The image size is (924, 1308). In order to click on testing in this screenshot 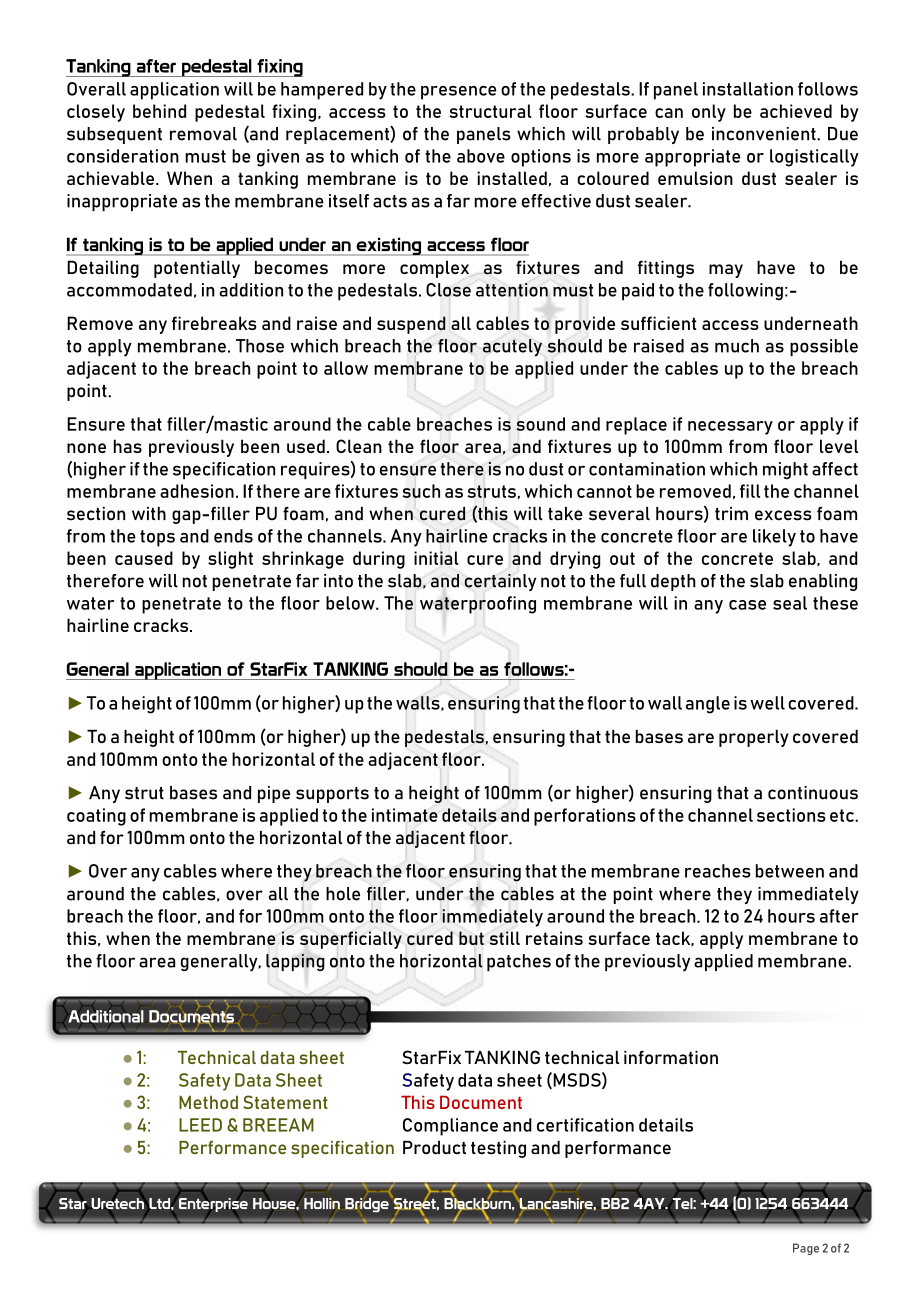, I will do `click(498, 1149)`.
